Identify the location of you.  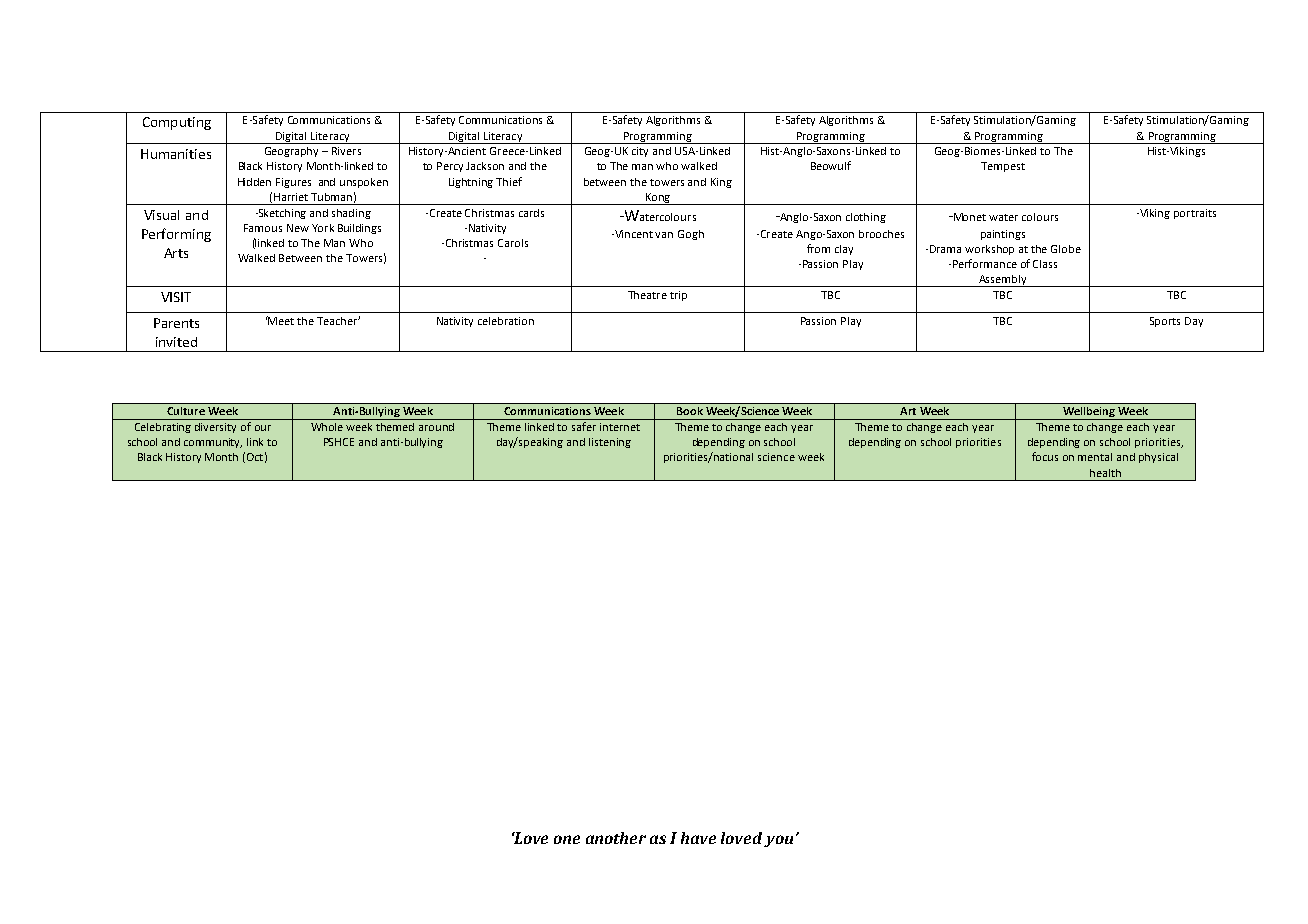
(778, 841).
